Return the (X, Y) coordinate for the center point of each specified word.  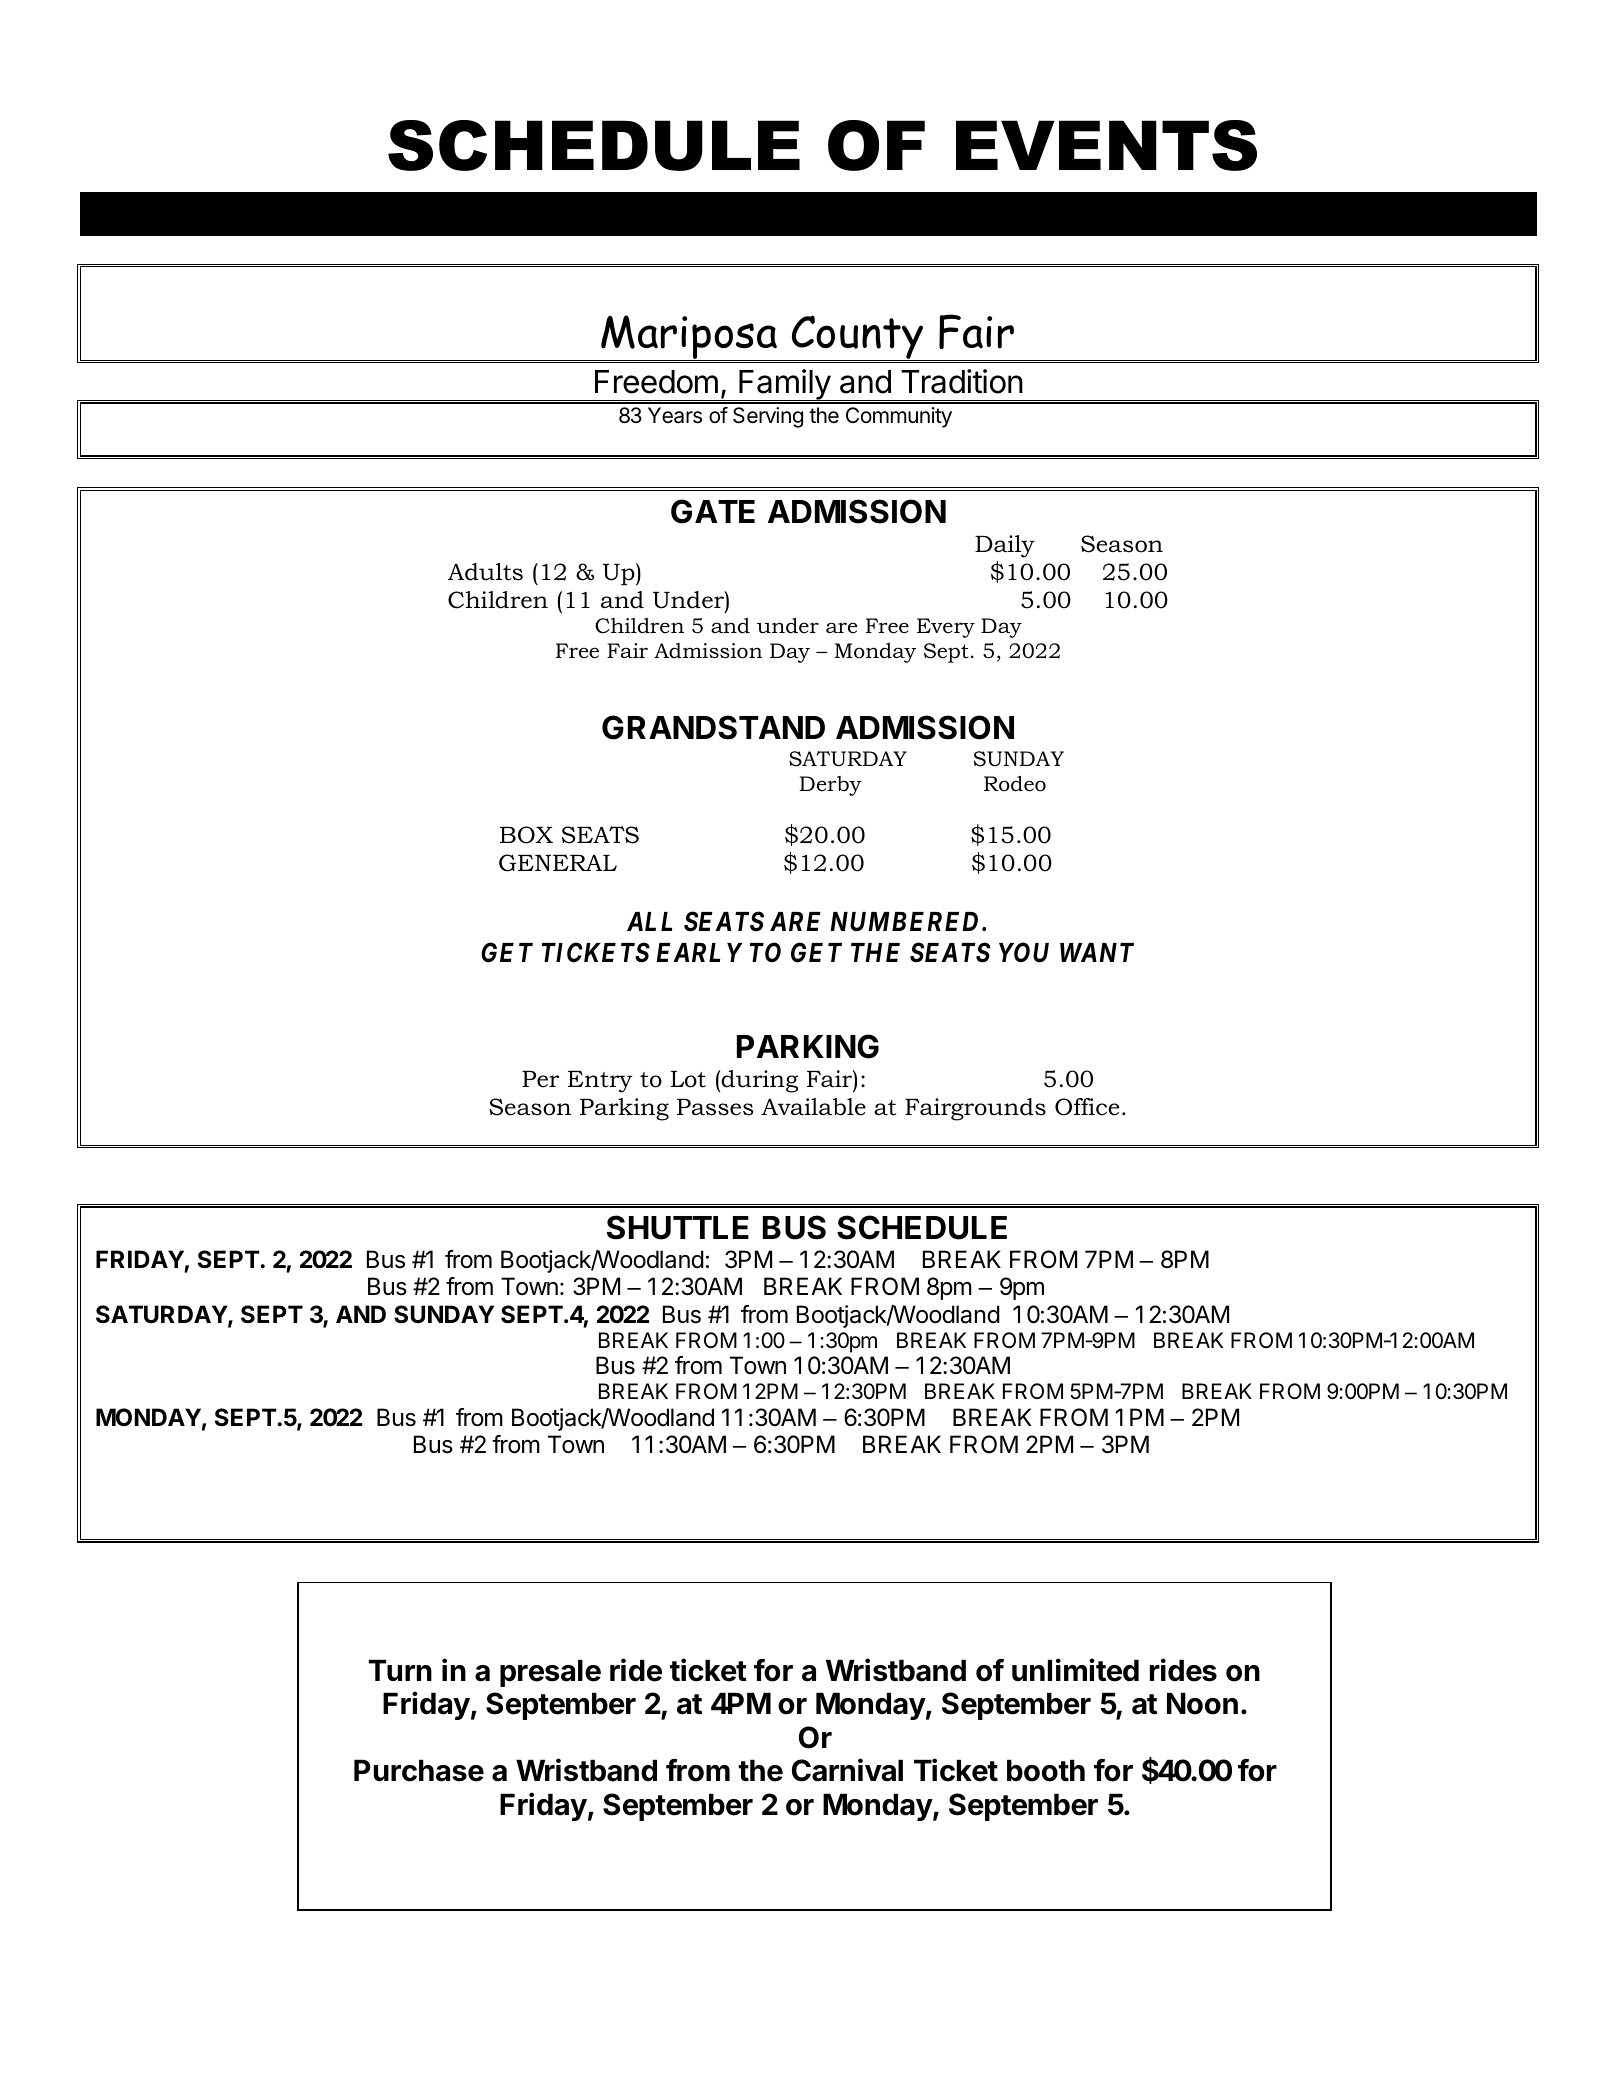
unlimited (1075, 1670)
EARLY (699, 952)
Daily (1005, 546)
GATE (713, 511)
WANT (1097, 952)
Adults (485, 572)
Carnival (847, 1770)
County (858, 338)
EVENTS (1106, 145)
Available (813, 1107)
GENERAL (558, 863)
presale (550, 1673)
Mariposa (689, 338)
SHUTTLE (678, 1227)
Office (1087, 1107)
